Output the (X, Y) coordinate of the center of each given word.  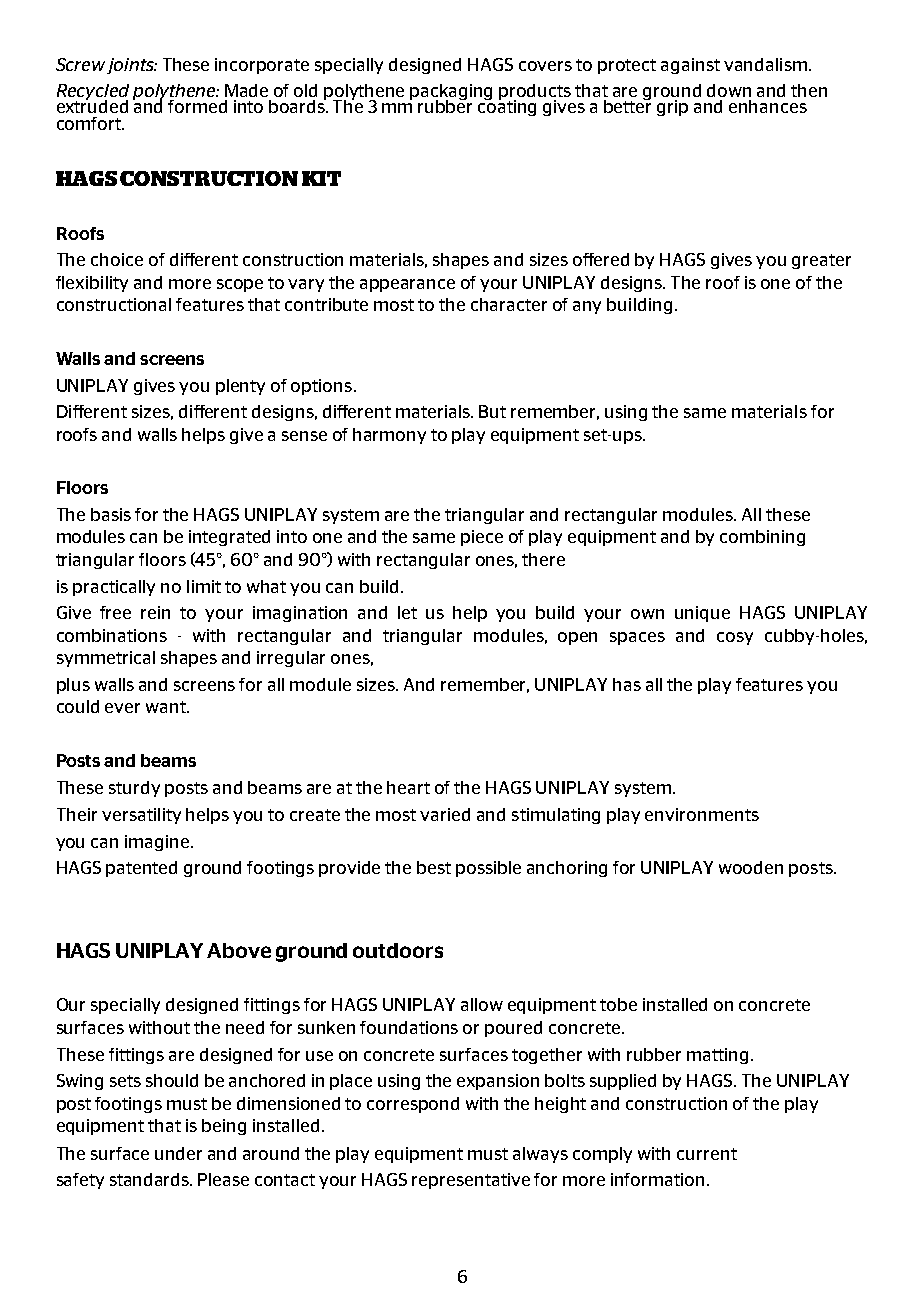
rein (155, 612)
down (729, 90)
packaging (451, 93)
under (178, 1153)
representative (471, 1181)
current (707, 1154)
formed (197, 106)
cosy (735, 638)
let (407, 612)
